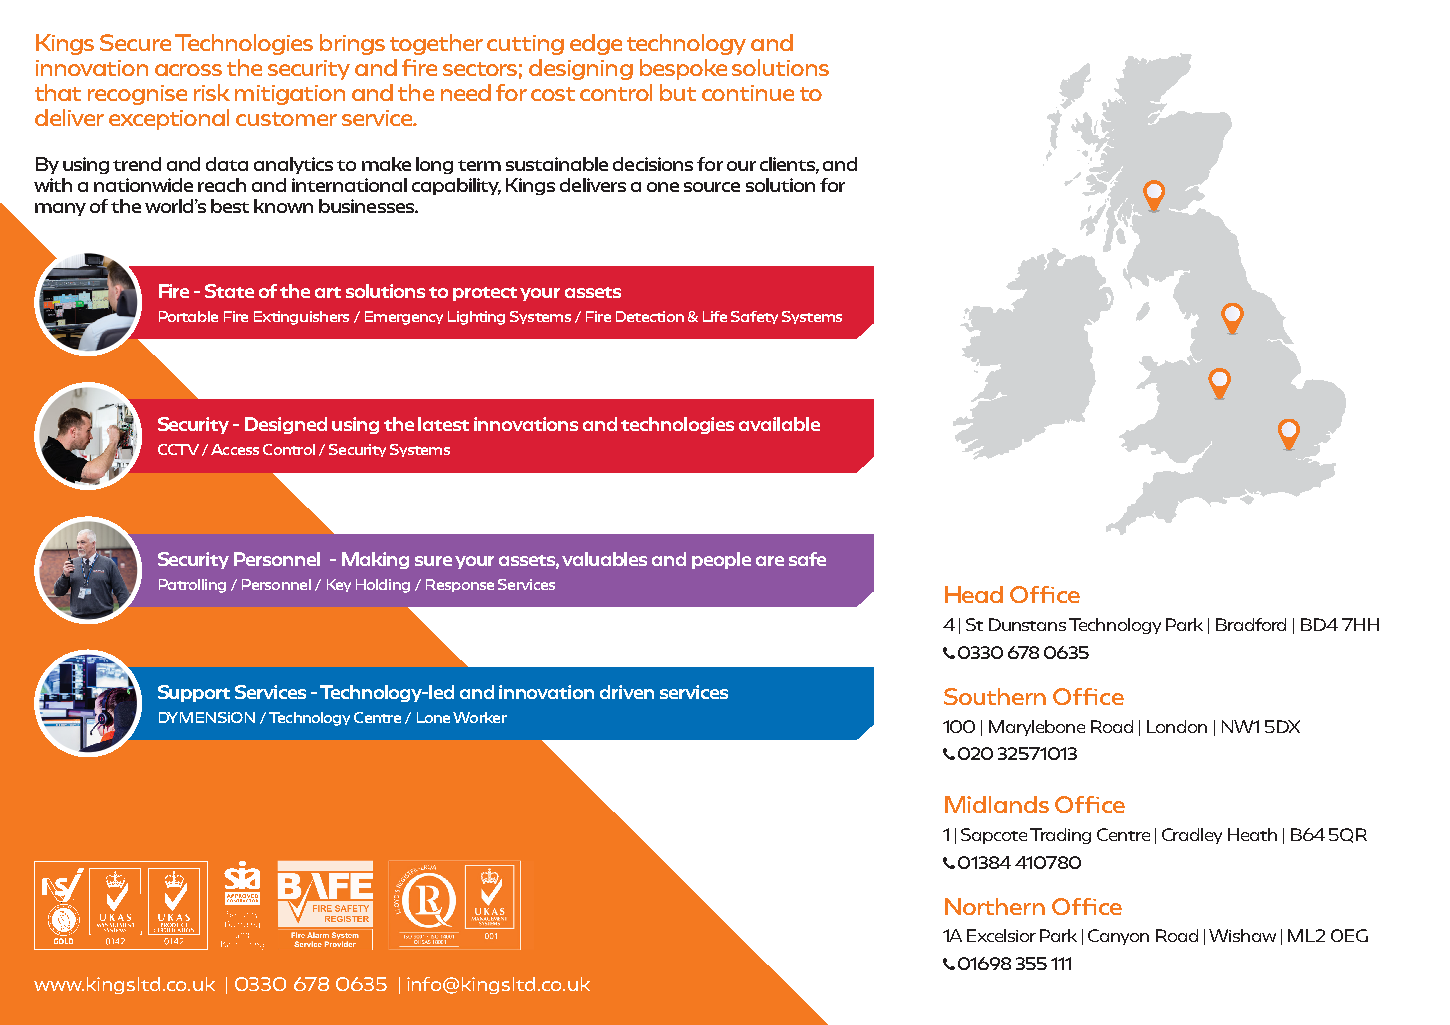 The image size is (1450, 1025). Describe the element at coordinates (433, 717) in the document. I see `Lone` at that location.
